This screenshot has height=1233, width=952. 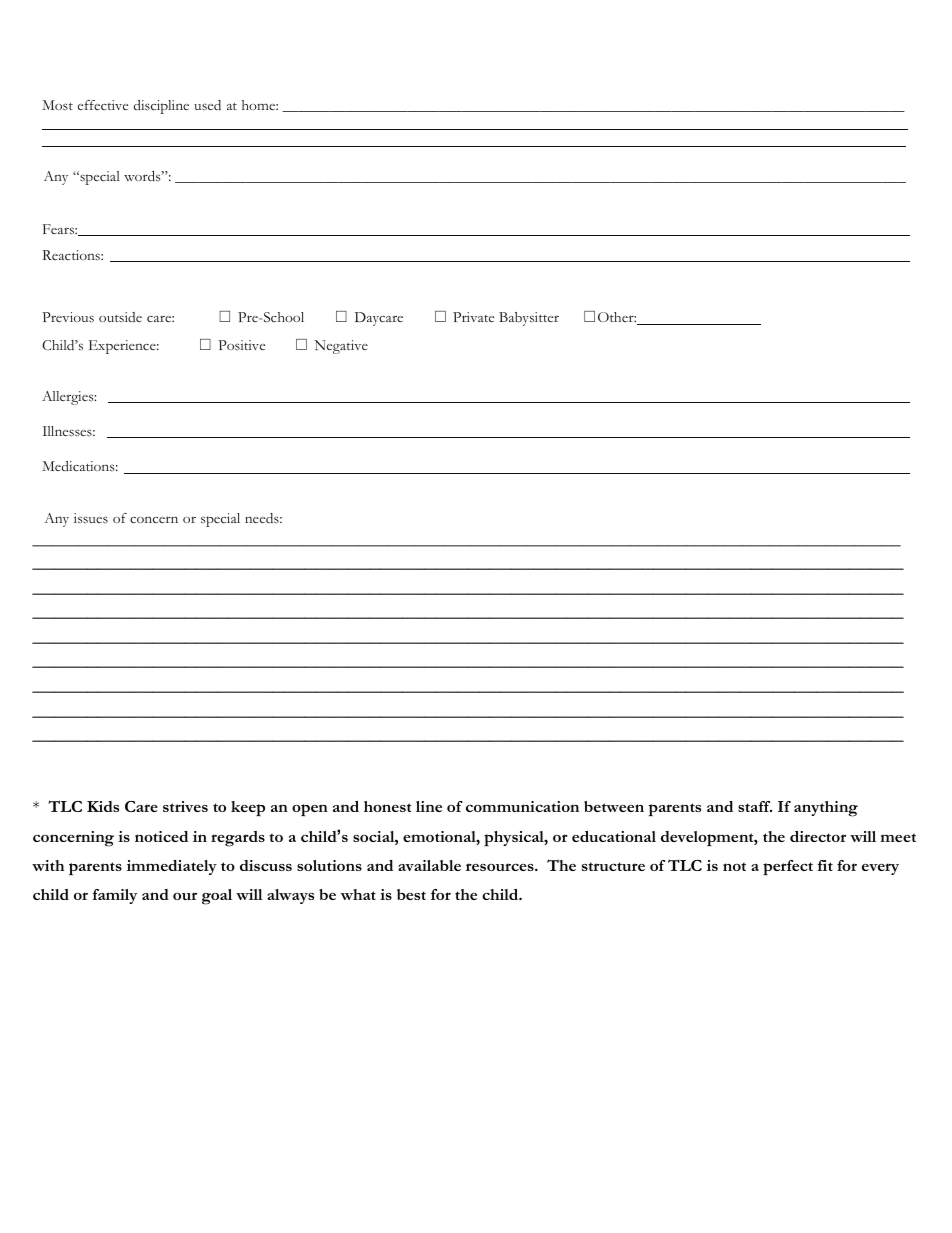 I want to click on staff, so click(x=755, y=806).
